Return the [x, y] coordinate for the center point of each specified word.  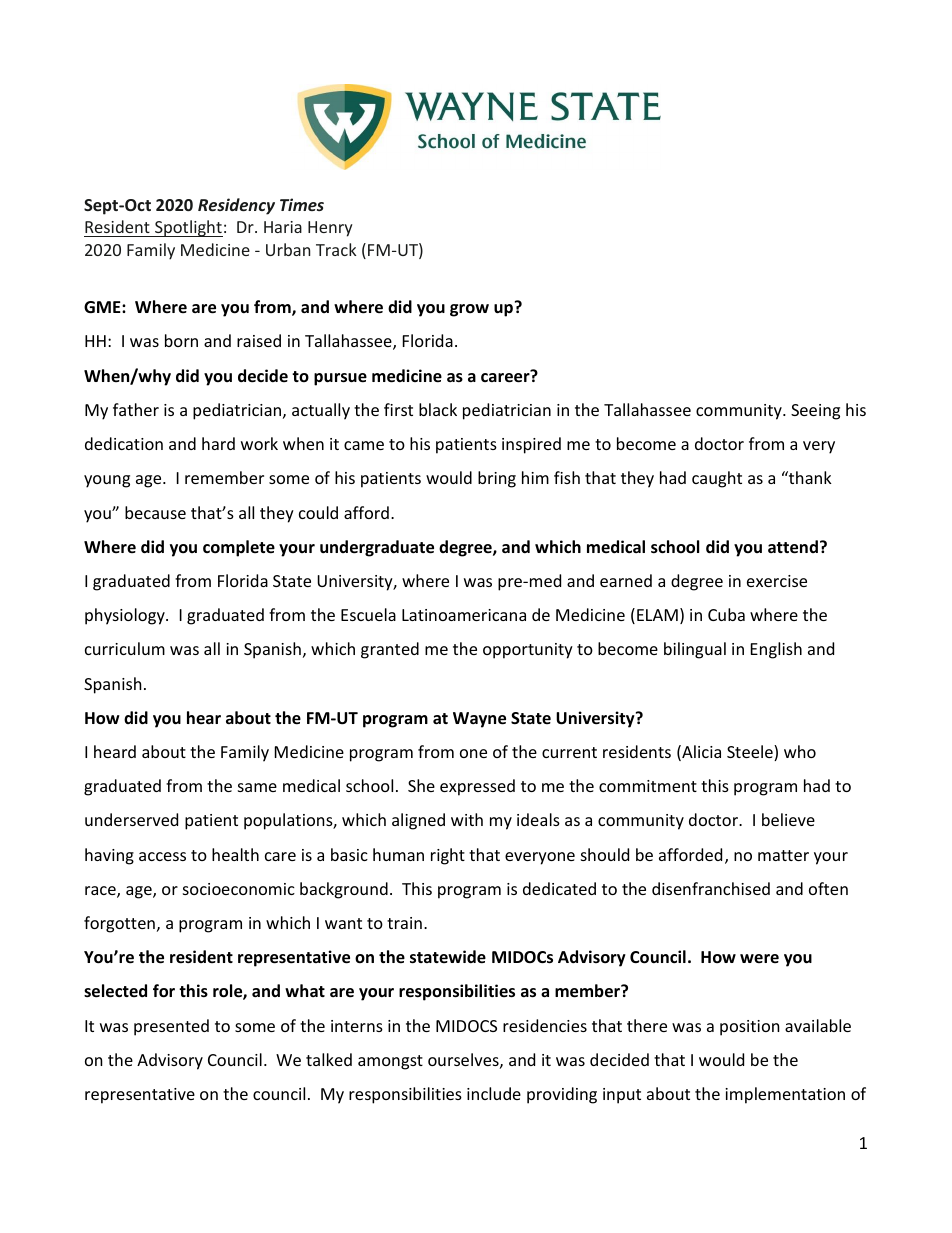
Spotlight [188, 228]
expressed [477, 787]
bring [497, 479]
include [494, 1093]
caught [717, 479]
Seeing [815, 412]
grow [469, 310]
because [155, 512]
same [257, 787]
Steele [751, 753]
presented [171, 1027]
